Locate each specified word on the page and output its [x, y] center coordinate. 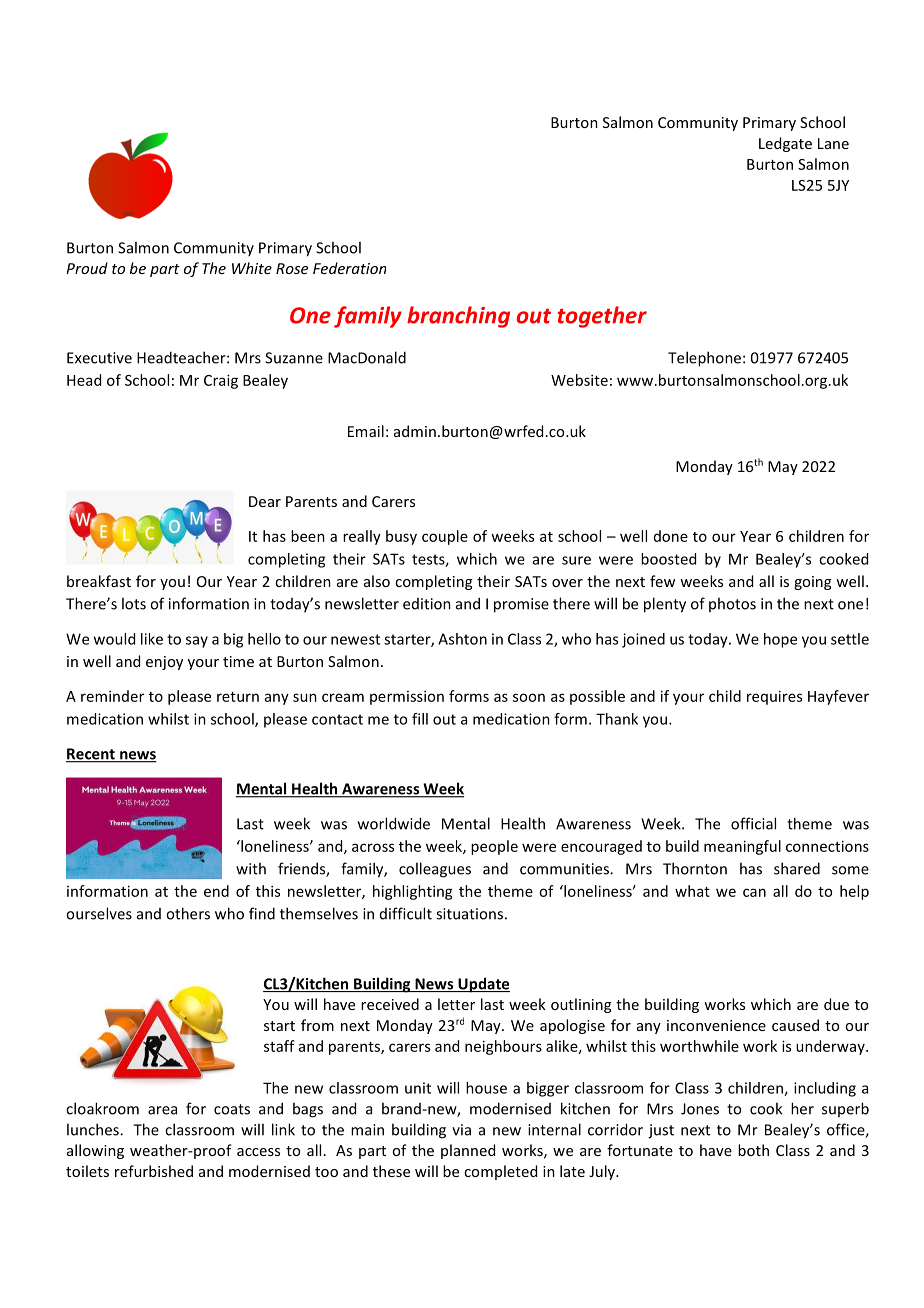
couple [445, 537]
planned [468, 1151]
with [251, 868]
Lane [833, 143]
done [671, 536]
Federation [349, 268]
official [753, 823]
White [252, 268]
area [162, 1110]
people [494, 847]
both [753, 1150]
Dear [265, 501]
